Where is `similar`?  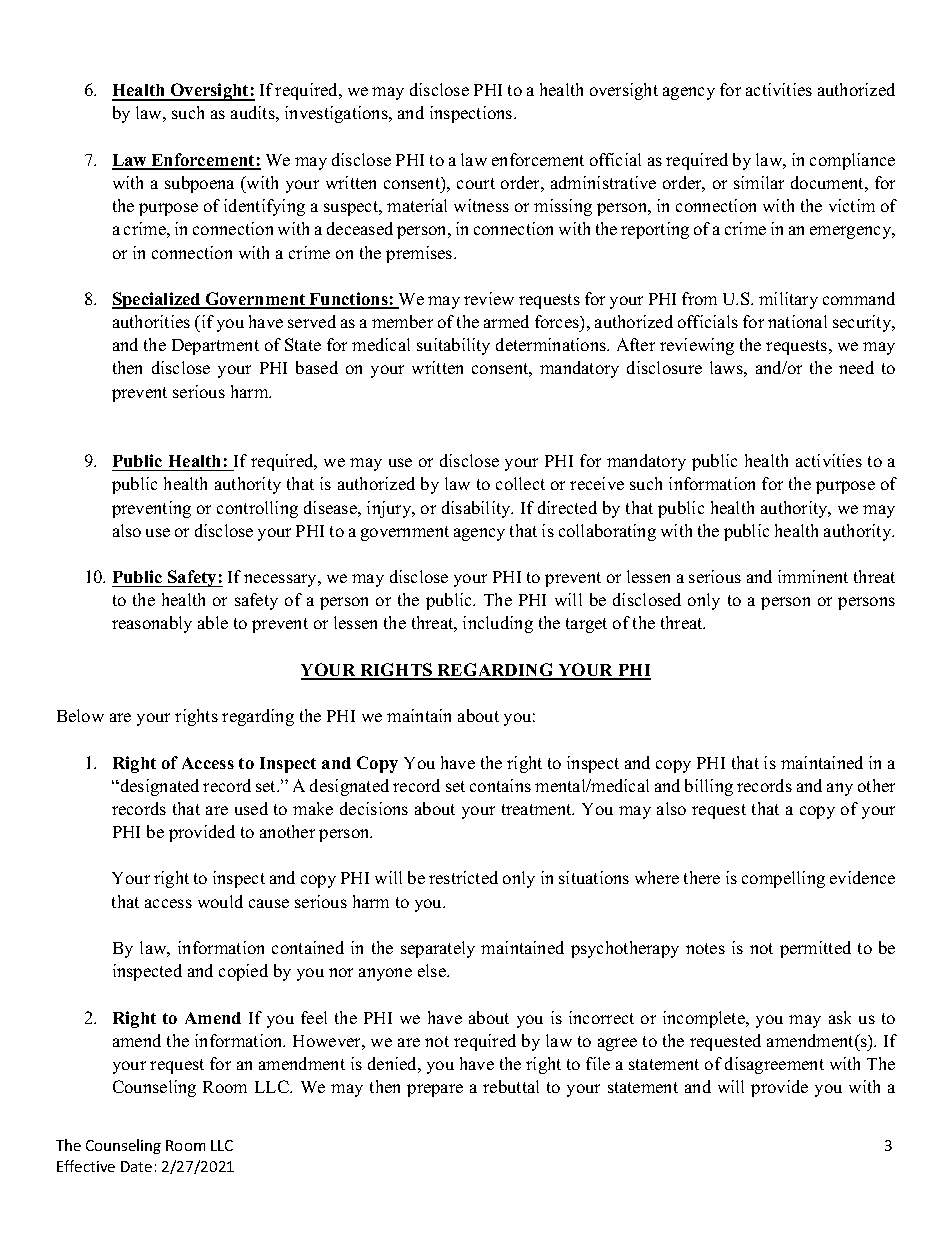
similar is located at coordinates (759, 182).
